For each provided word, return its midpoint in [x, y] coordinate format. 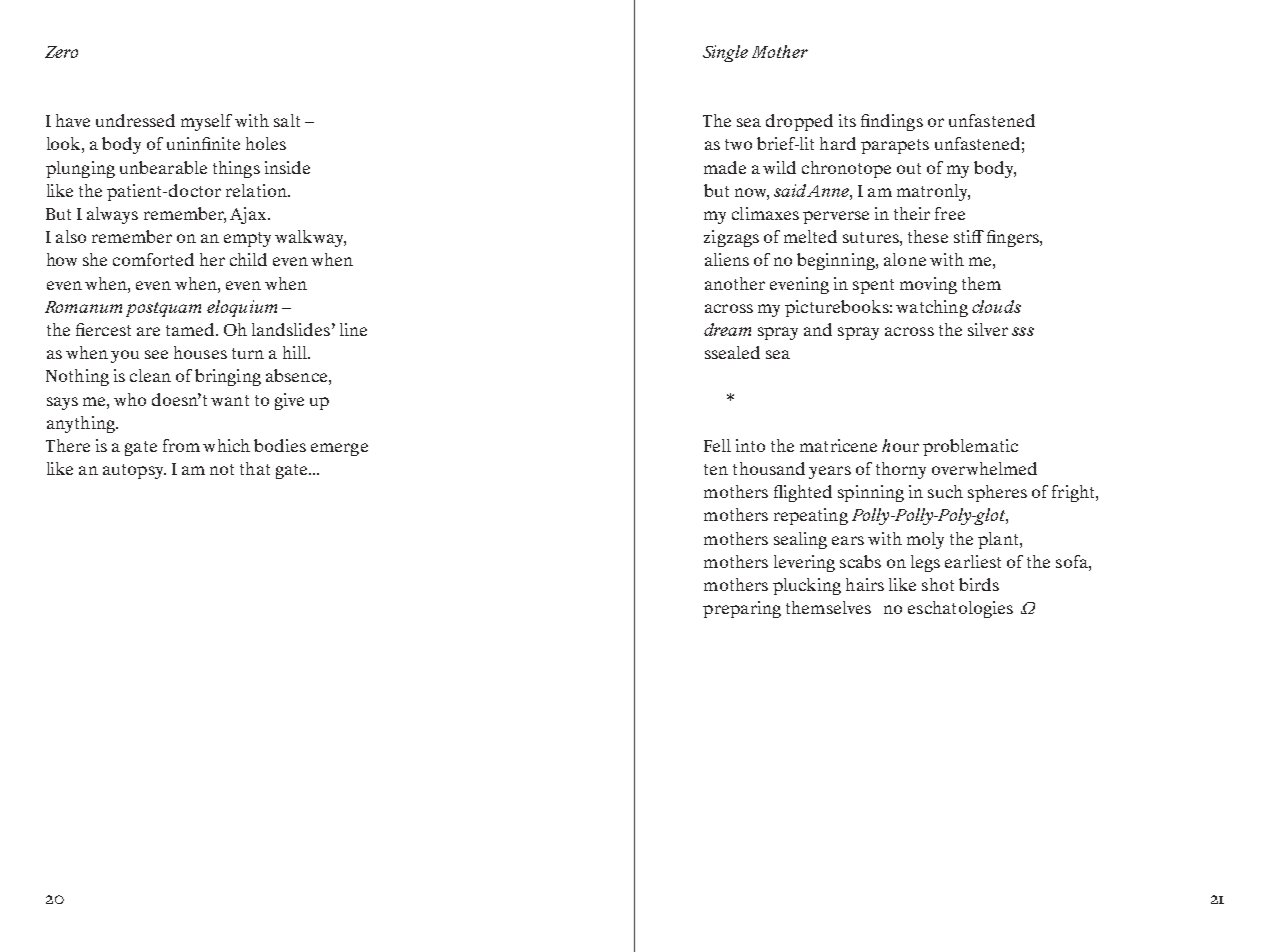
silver [988, 329]
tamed [191, 329]
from [181, 445]
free [950, 213]
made [725, 167]
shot [938, 584]
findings [892, 122]
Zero [61, 52]
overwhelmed [984, 468]
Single [725, 53]
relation [257, 190]
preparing [742, 609]
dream [727, 329]
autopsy [134, 471]
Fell [717, 445]
